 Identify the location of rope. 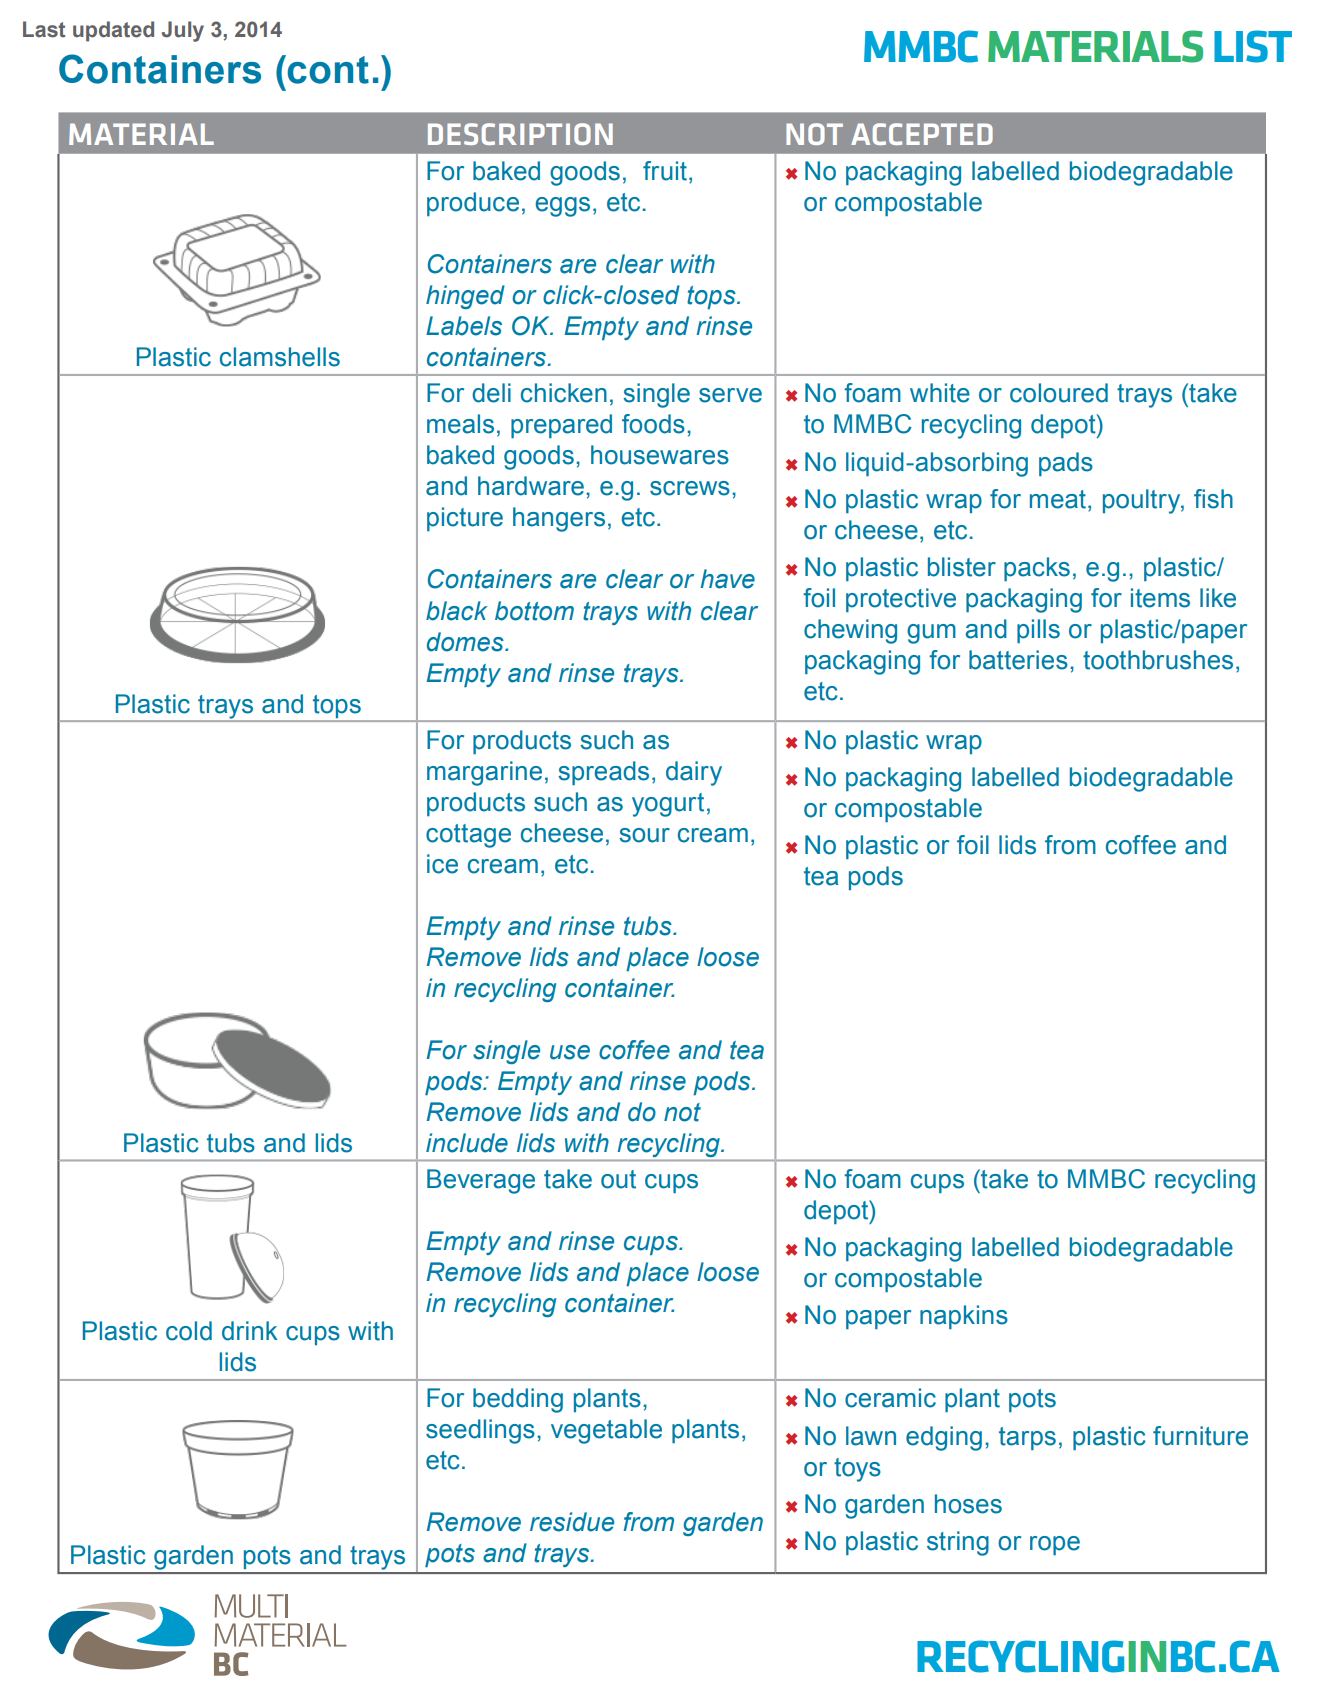
(1055, 1545).
